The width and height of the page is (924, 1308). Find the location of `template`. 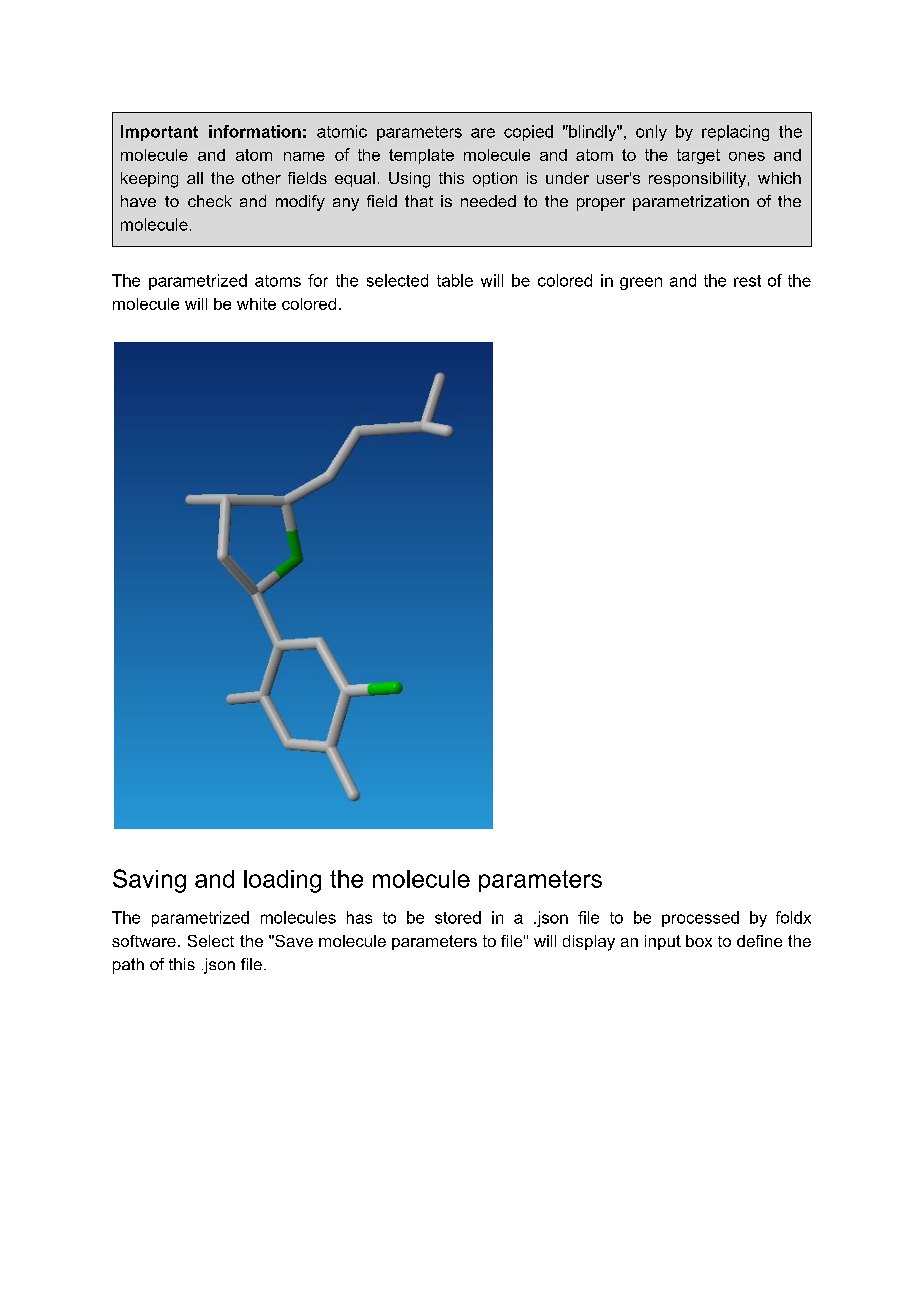

template is located at coordinates (421, 156).
